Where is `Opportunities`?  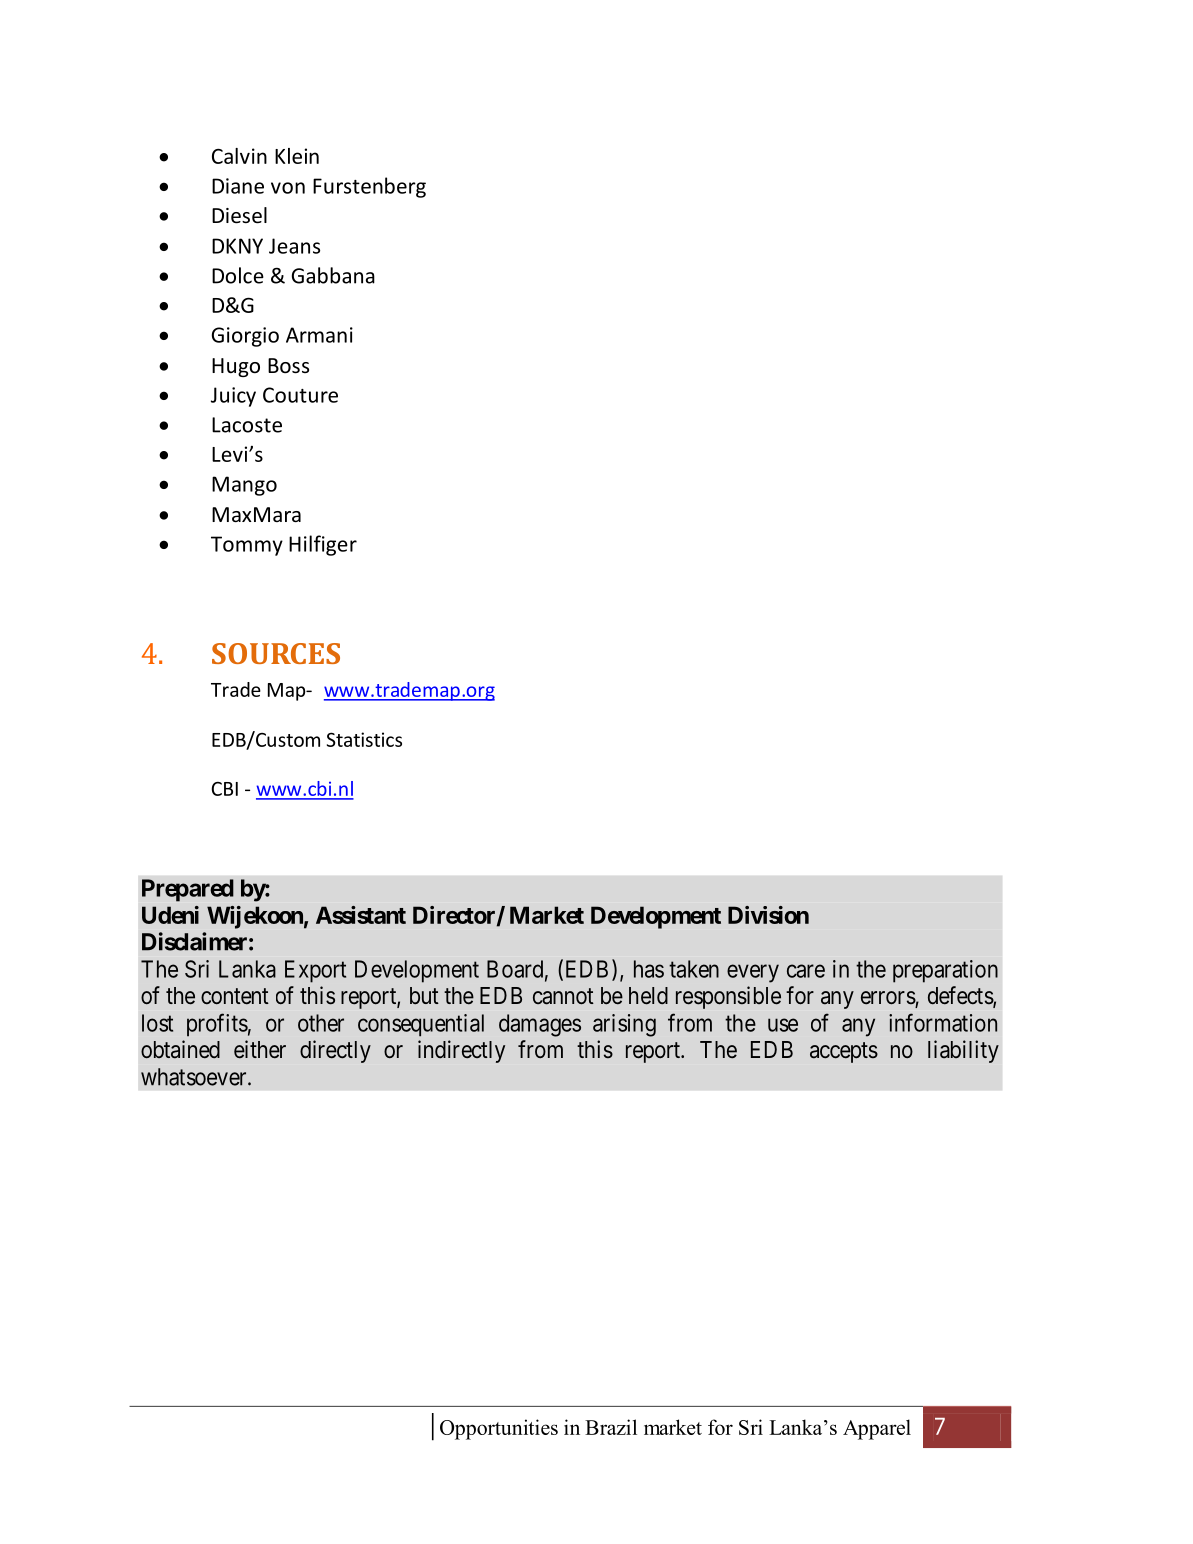 Opportunities is located at coordinates (499, 1429).
